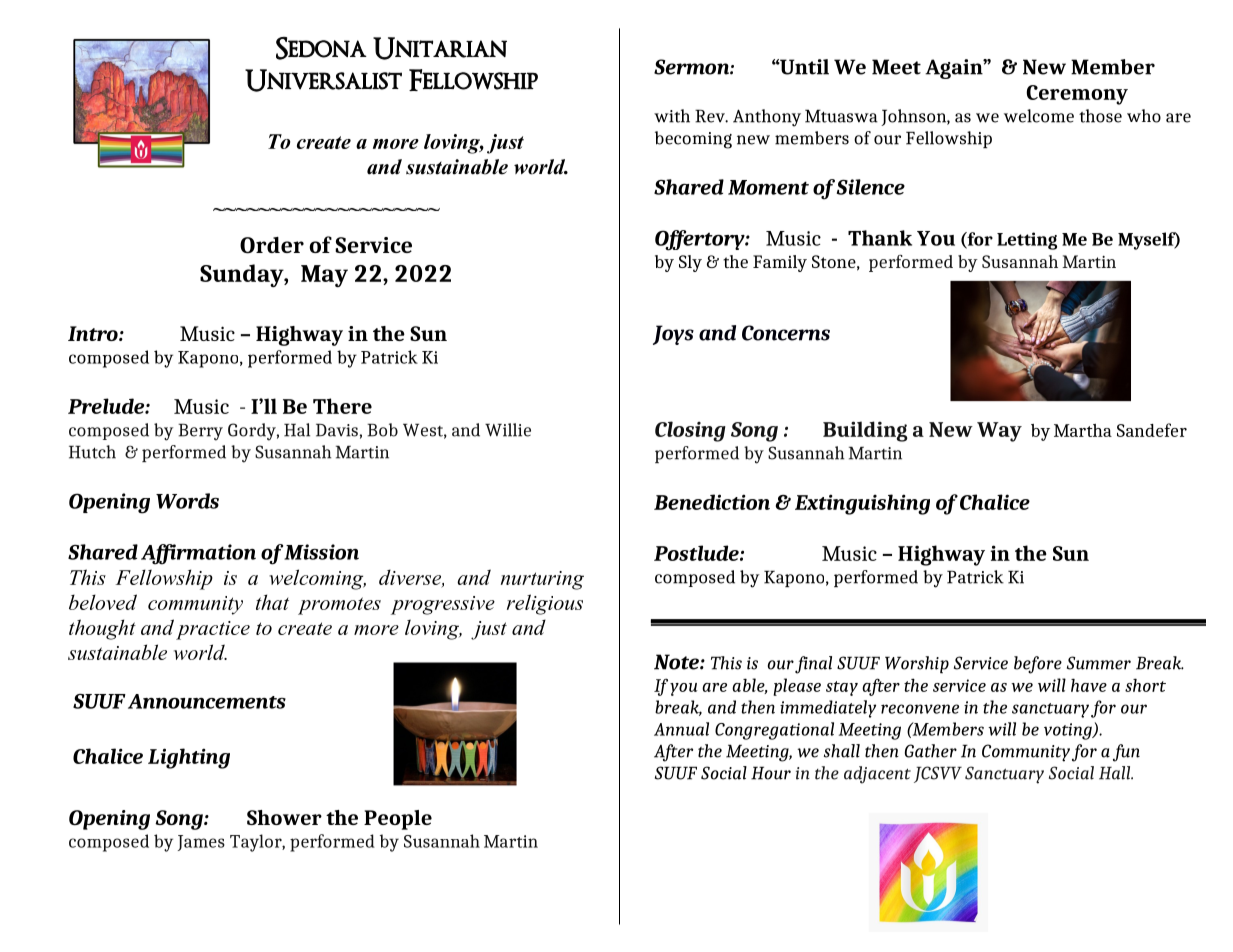  I want to click on with, so click(672, 116).
